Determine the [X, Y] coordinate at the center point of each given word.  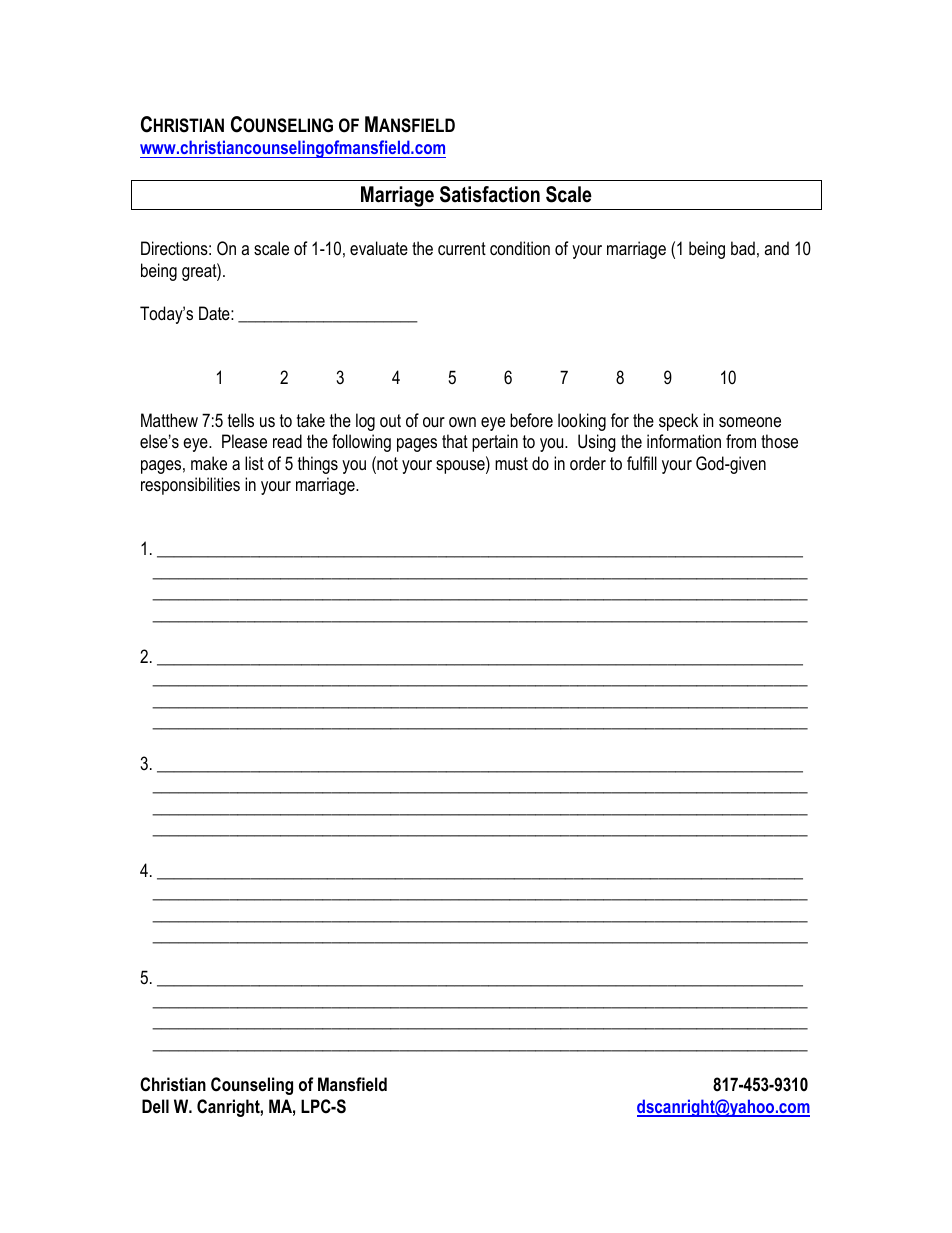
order [588, 463]
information [684, 441]
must [511, 464]
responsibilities [190, 486]
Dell [155, 1106]
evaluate [379, 248]
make [209, 463]
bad [743, 248]
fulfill [642, 463]
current [462, 248]
